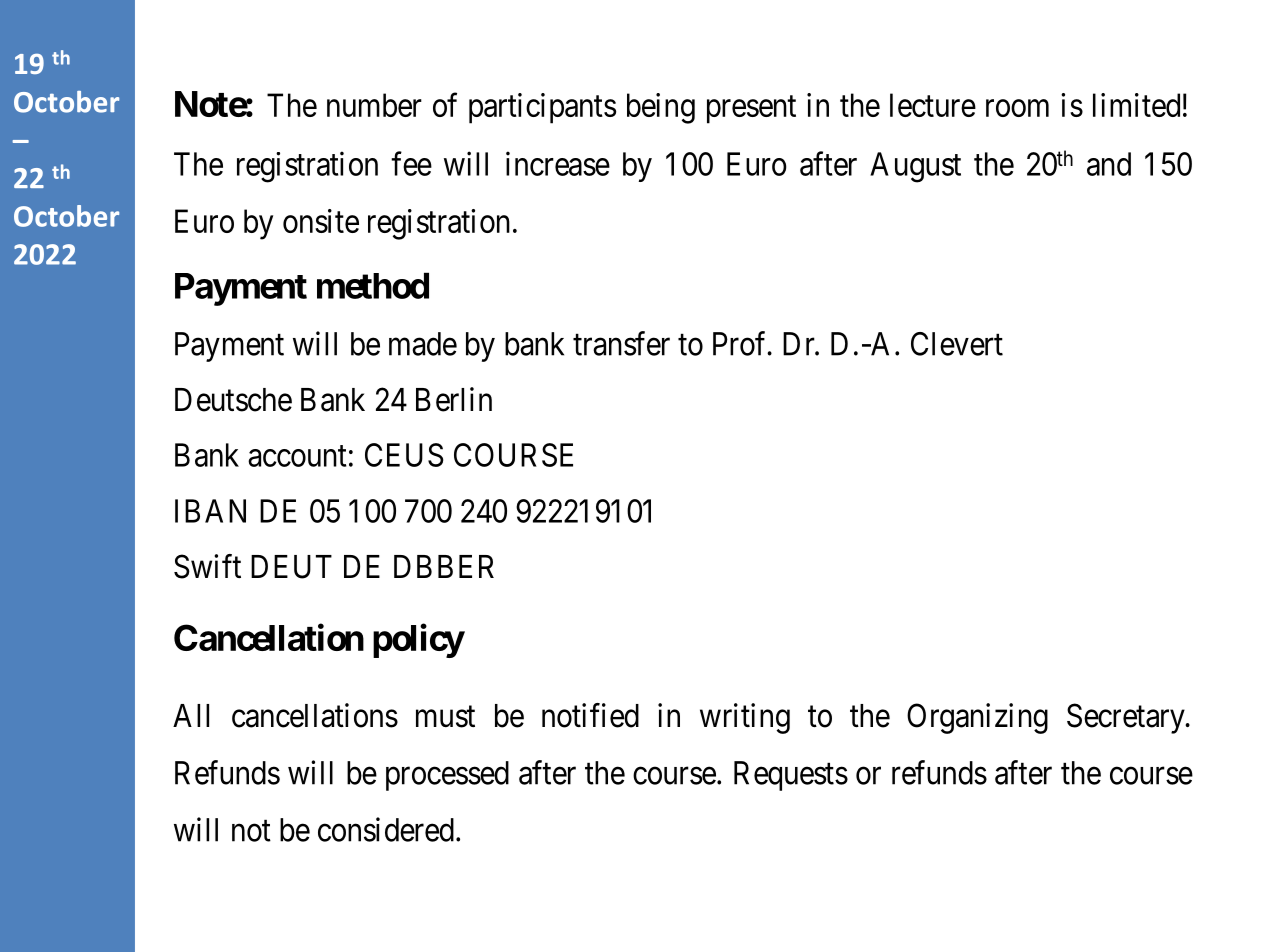 The image size is (1270, 952). I want to click on August, so click(915, 167).
